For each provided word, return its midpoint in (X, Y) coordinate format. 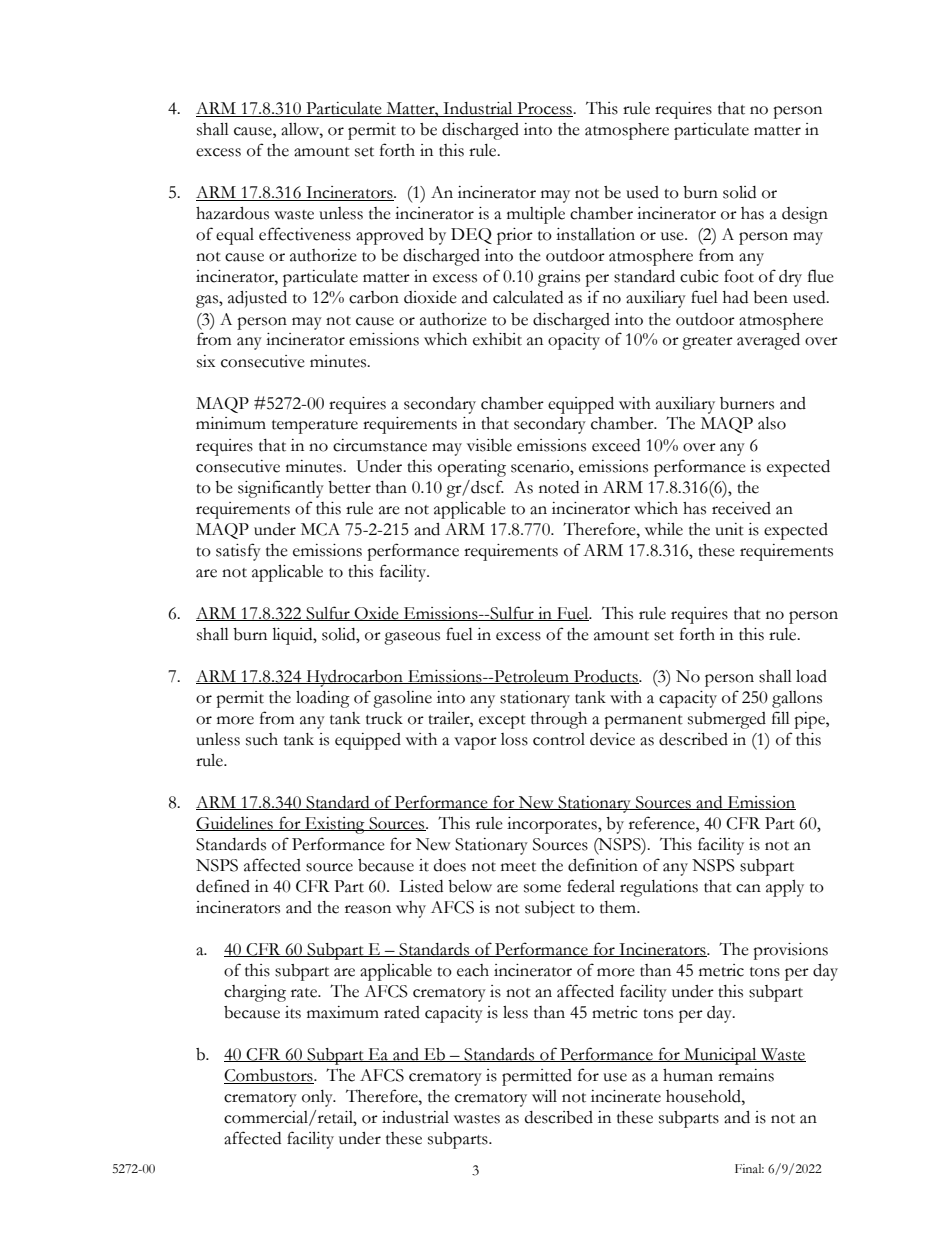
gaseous (412, 638)
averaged (768, 341)
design (805, 215)
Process (544, 109)
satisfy (238, 552)
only (318, 1098)
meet (518, 867)
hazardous (232, 213)
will (544, 1096)
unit (729, 529)
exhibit (497, 339)
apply (785, 888)
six (206, 361)
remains (746, 1075)
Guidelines (235, 824)
